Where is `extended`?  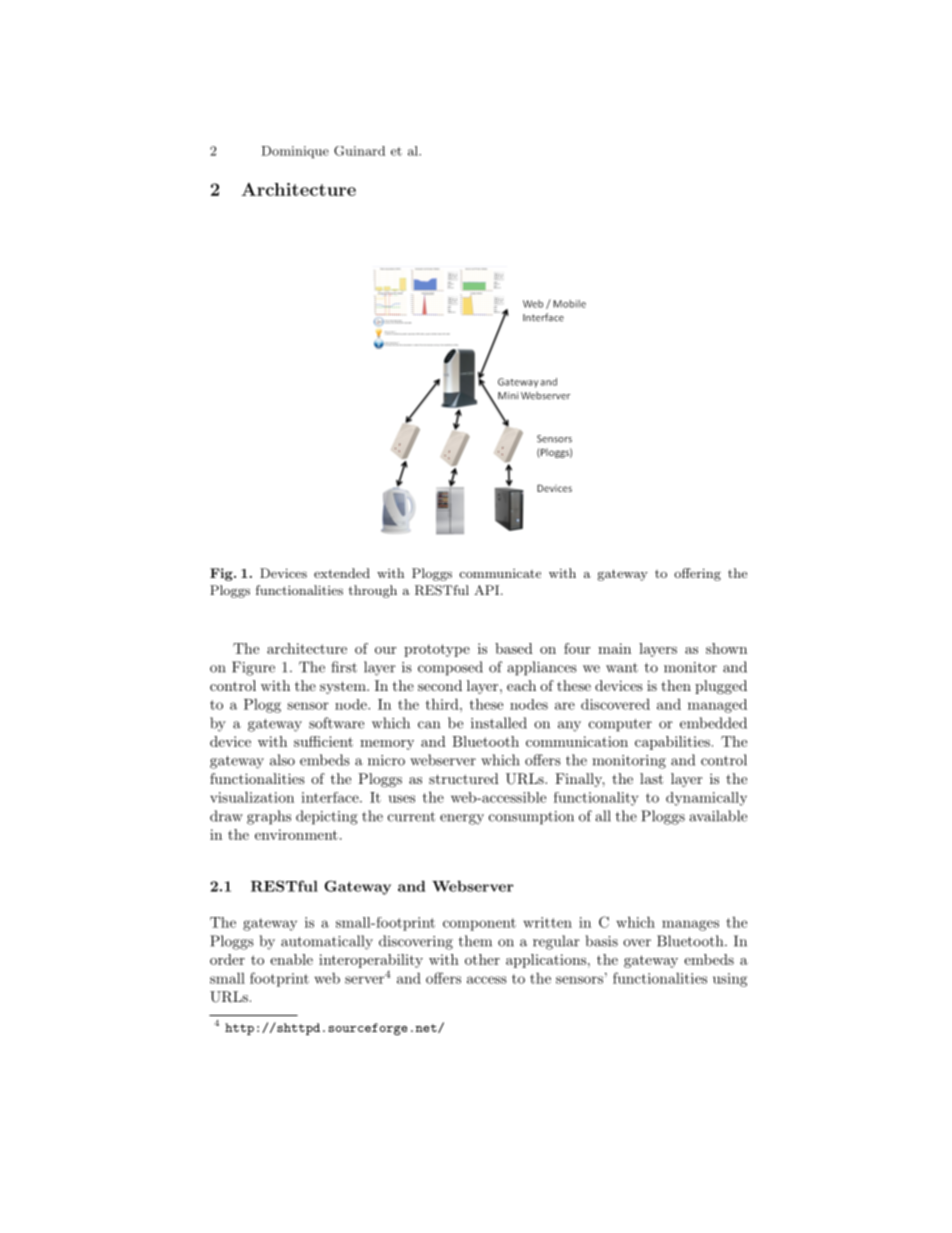 extended is located at coordinates (342, 573).
